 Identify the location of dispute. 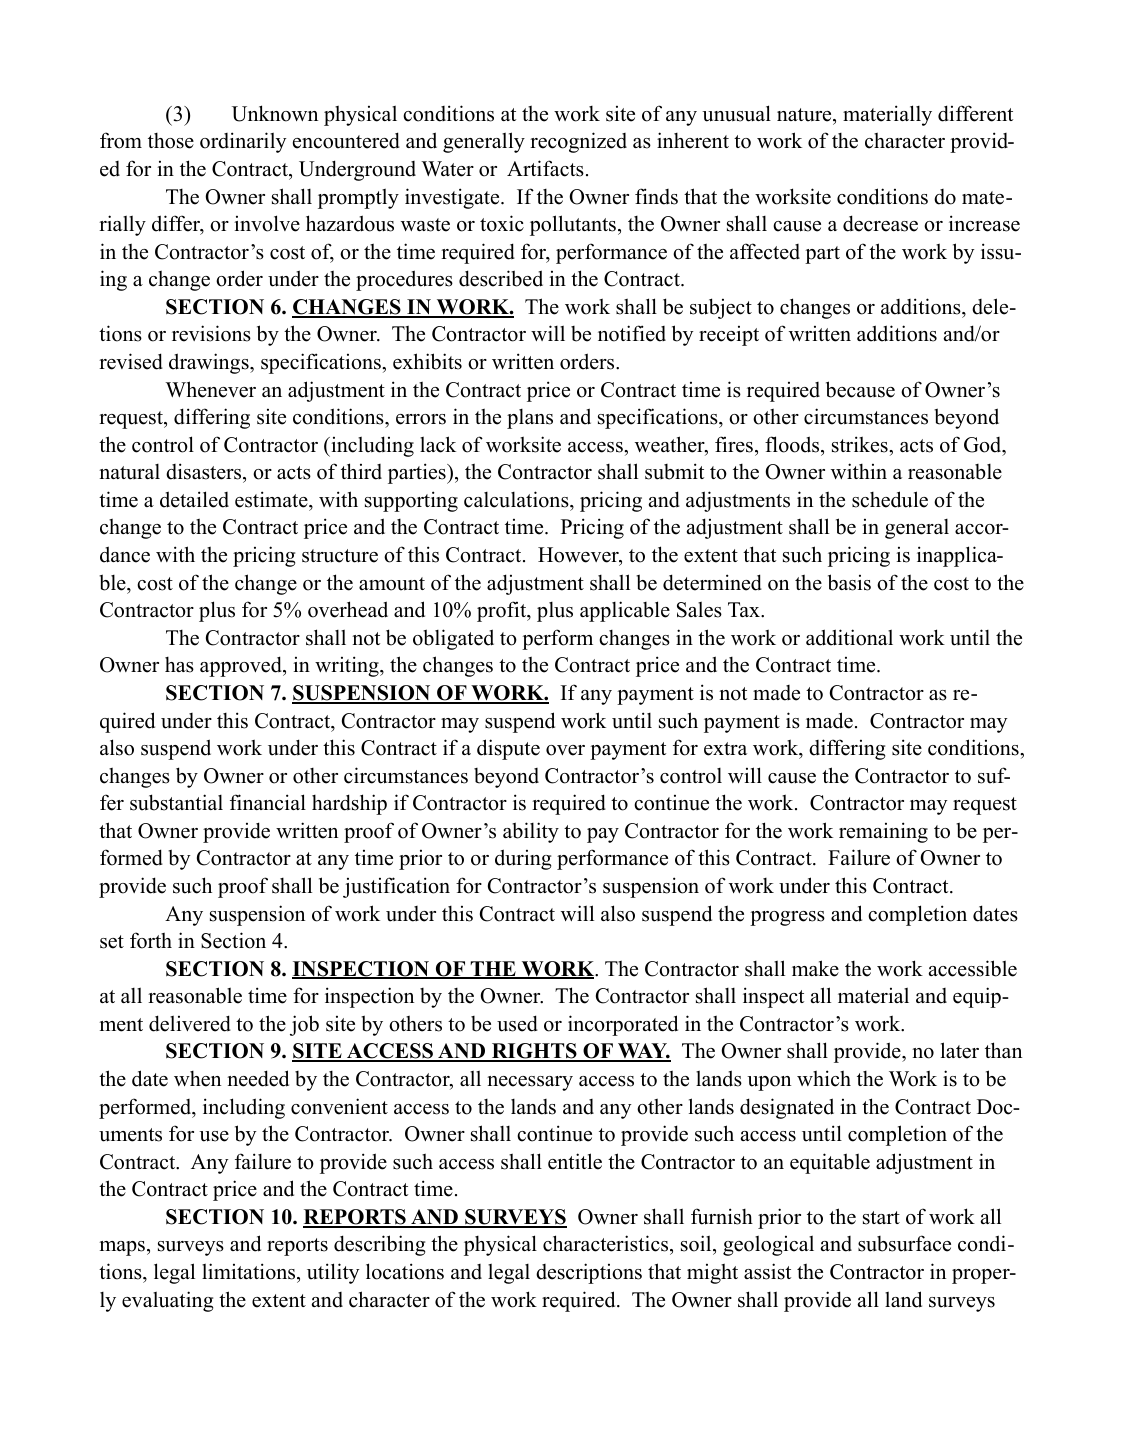
(508, 749).
